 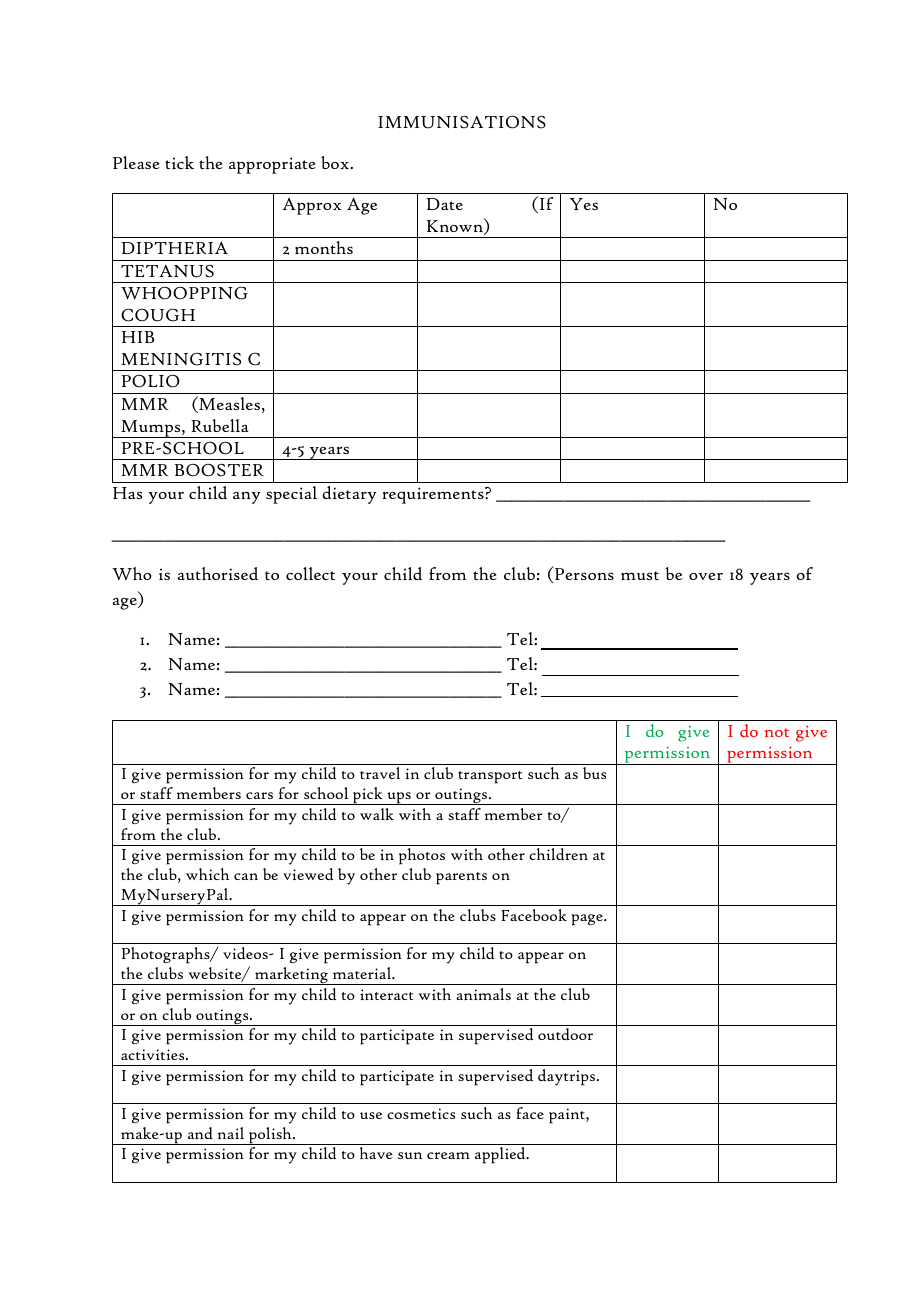 I want to click on Rubella, so click(x=220, y=426).
